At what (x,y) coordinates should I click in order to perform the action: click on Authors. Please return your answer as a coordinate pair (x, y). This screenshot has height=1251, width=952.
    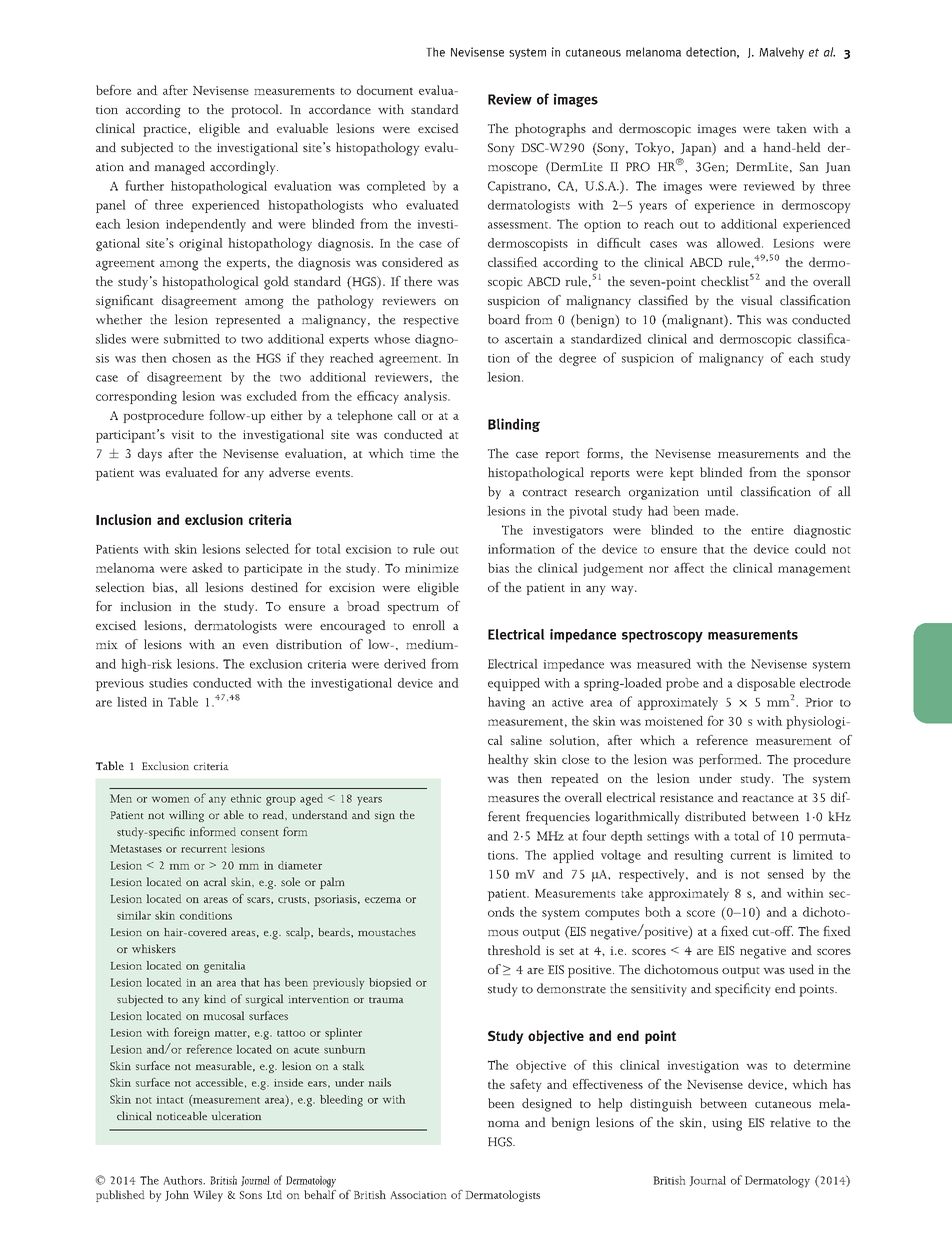
    Looking at the image, I should click on (184, 1180).
